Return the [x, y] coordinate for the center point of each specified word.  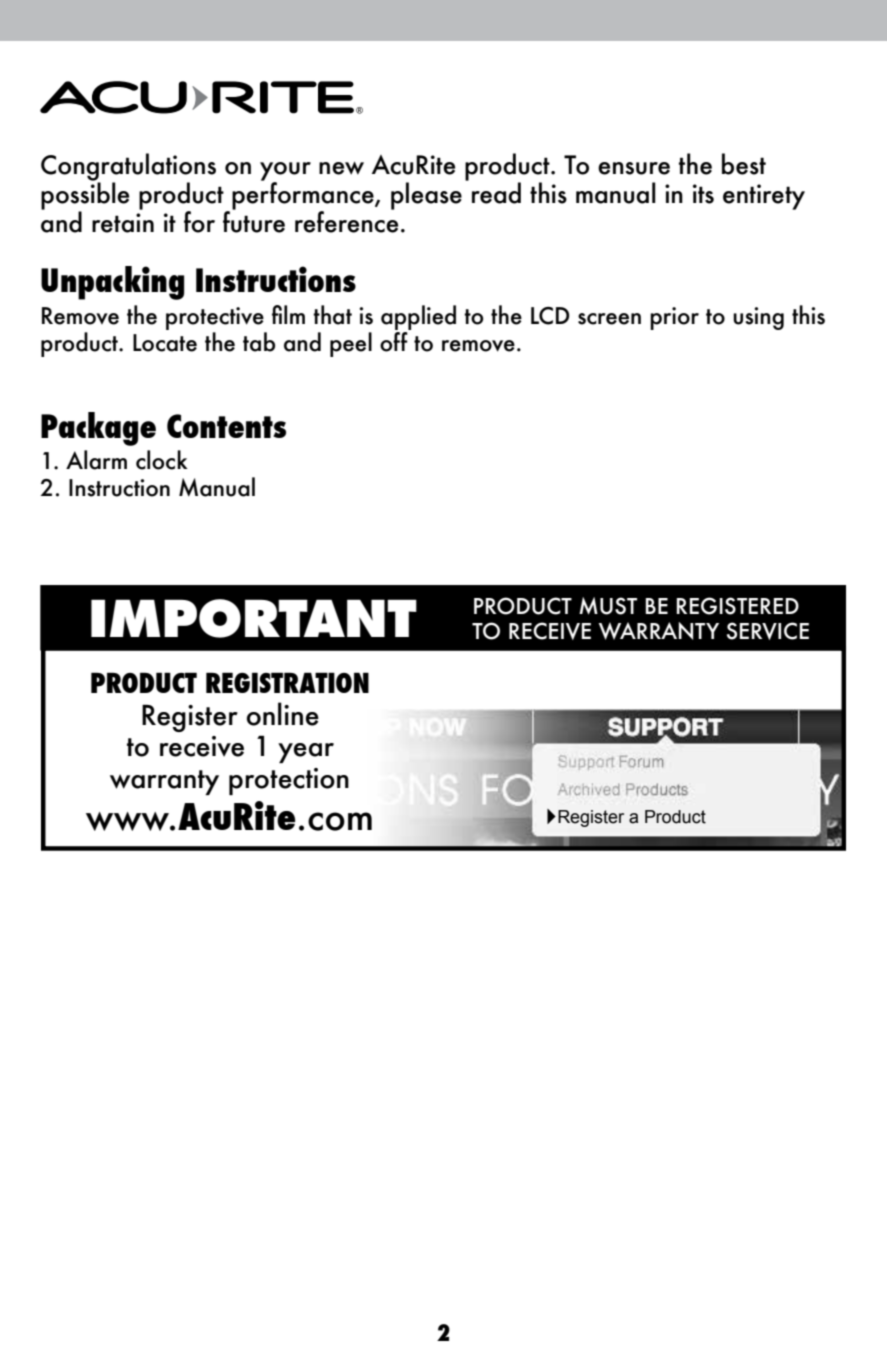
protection [289, 781]
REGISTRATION [287, 682]
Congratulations [128, 168]
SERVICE [768, 631]
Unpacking [112, 283]
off [395, 340]
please [426, 196]
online [283, 714]
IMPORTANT [254, 618]
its [703, 194]
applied [418, 317]
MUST [608, 606]
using [758, 318]
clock [162, 460]
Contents [226, 426]
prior [674, 318]
